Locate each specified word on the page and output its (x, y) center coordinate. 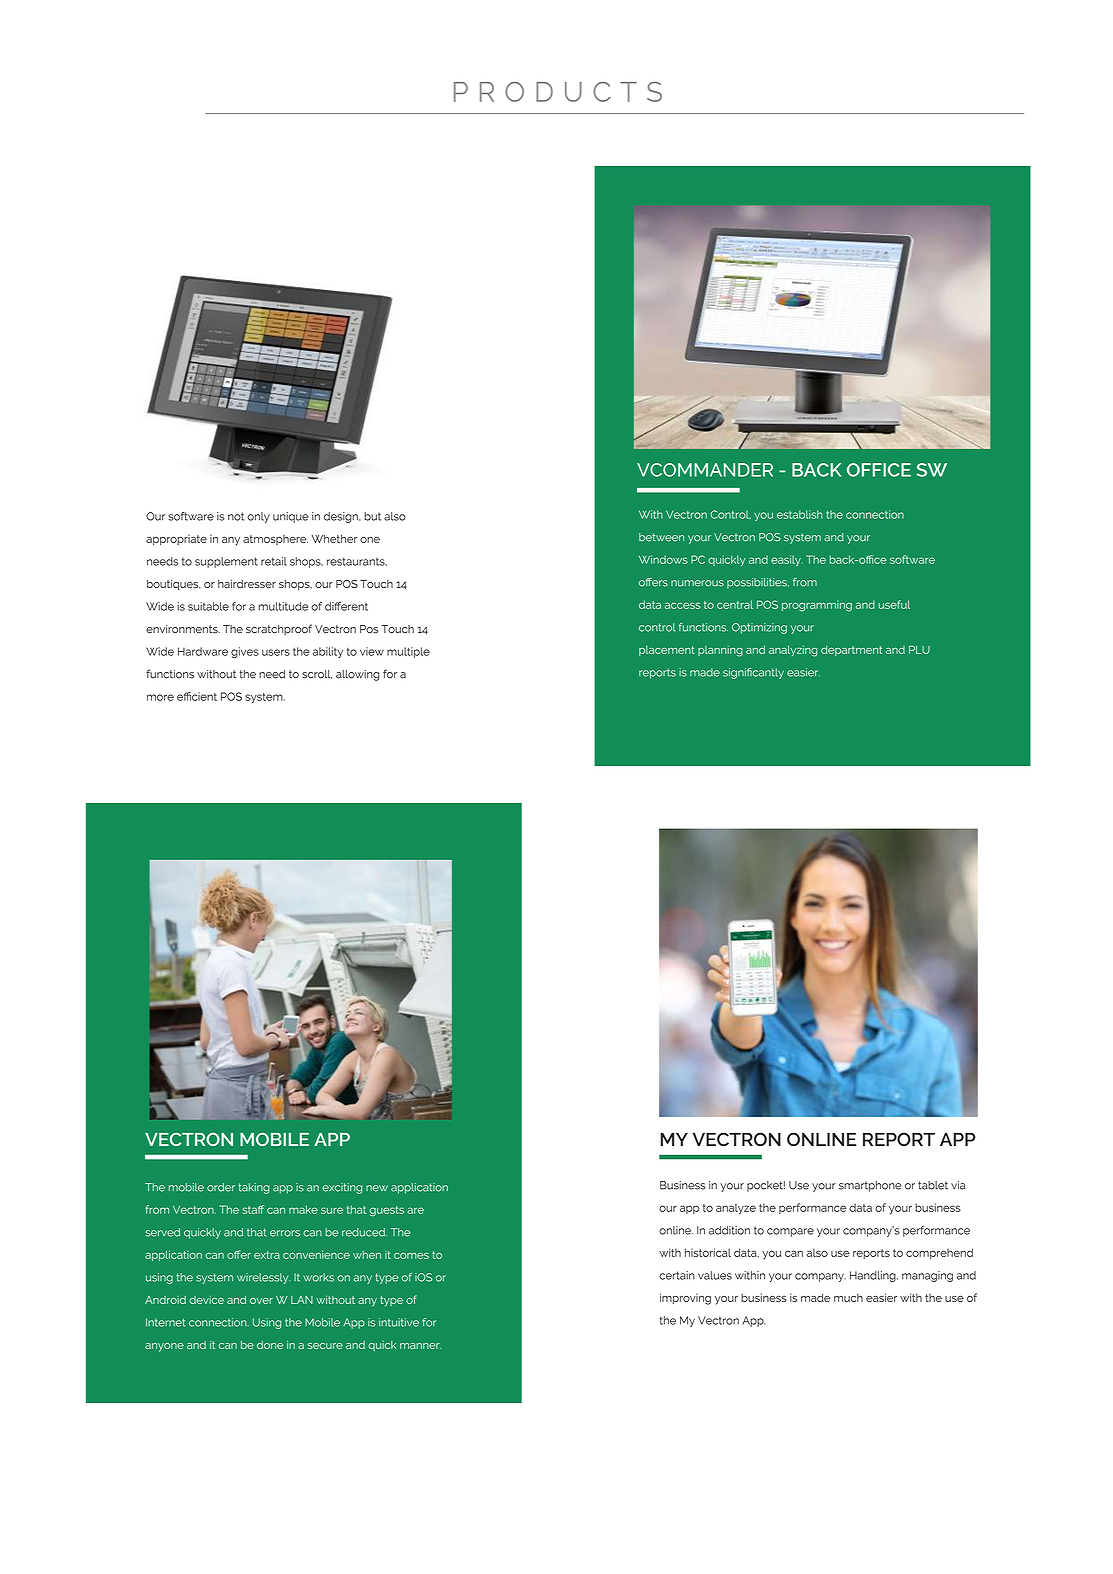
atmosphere (275, 540)
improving (685, 1299)
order (221, 1187)
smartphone (870, 1186)
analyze (736, 1209)
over (261, 1301)
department (851, 651)
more (160, 697)
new (377, 1188)
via (958, 1185)
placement (667, 651)
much (848, 1298)
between (661, 537)
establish (800, 514)
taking (253, 1188)
